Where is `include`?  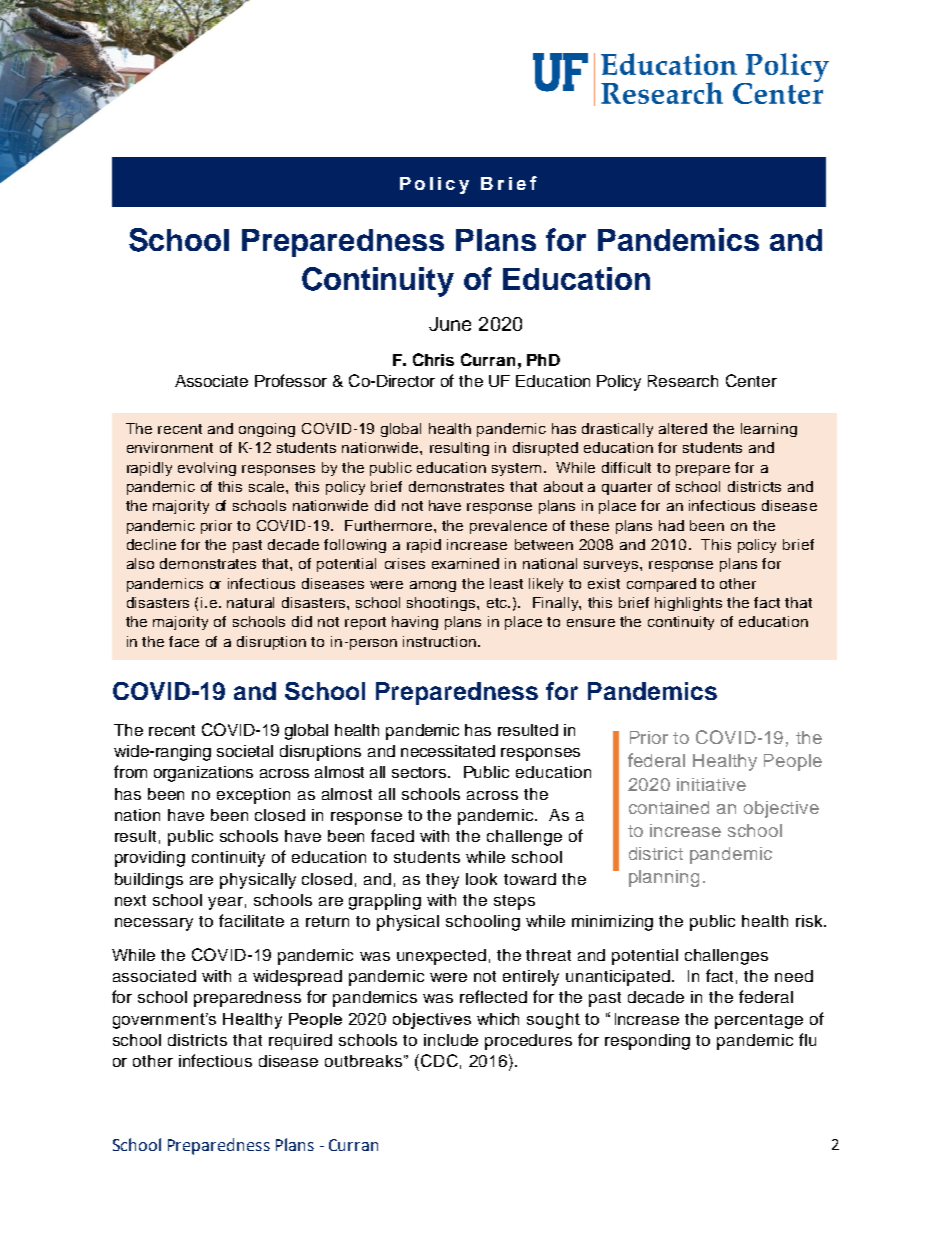
include is located at coordinates (451, 1040).
